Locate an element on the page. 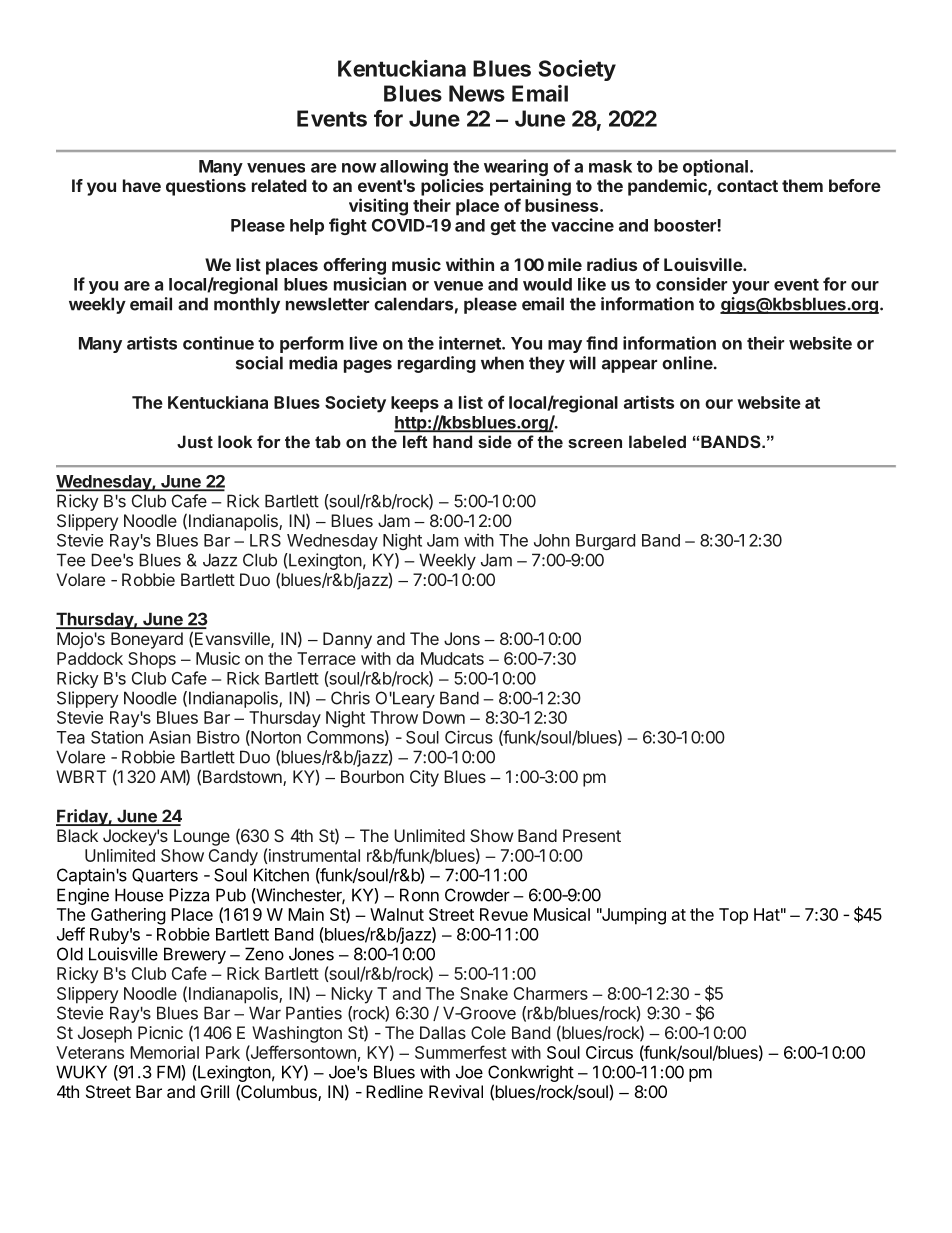  Just is located at coordinates (195, 441).
